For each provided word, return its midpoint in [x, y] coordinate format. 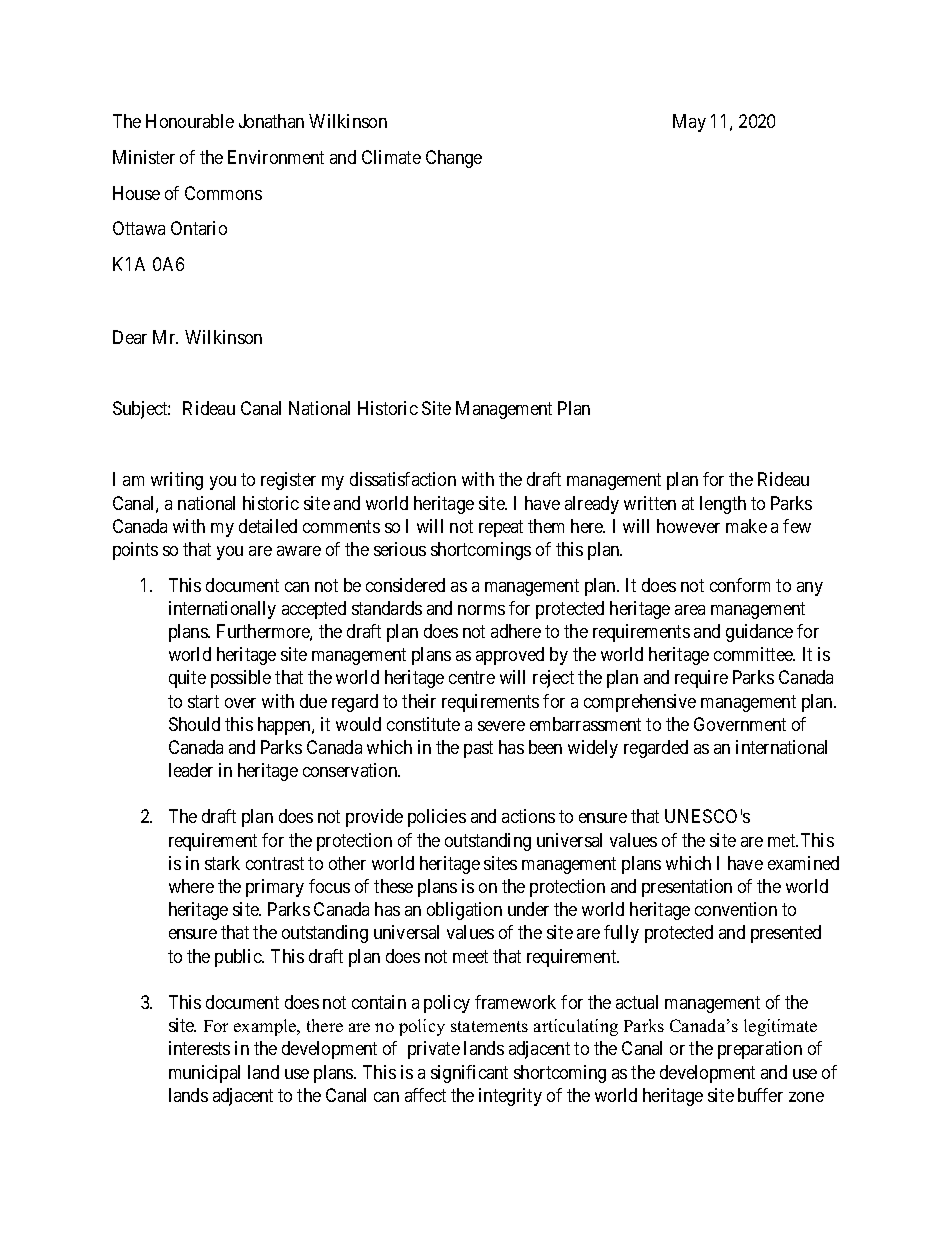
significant [469, 1074]
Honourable [190, 121]
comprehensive [640, 703]
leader [191, 770]
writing [177, 481]
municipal [204, 1074]
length [723, 505]
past [478, 749]
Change [454, 159]
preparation [760, 1050]
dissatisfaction [403, 479]
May [689, 123]
